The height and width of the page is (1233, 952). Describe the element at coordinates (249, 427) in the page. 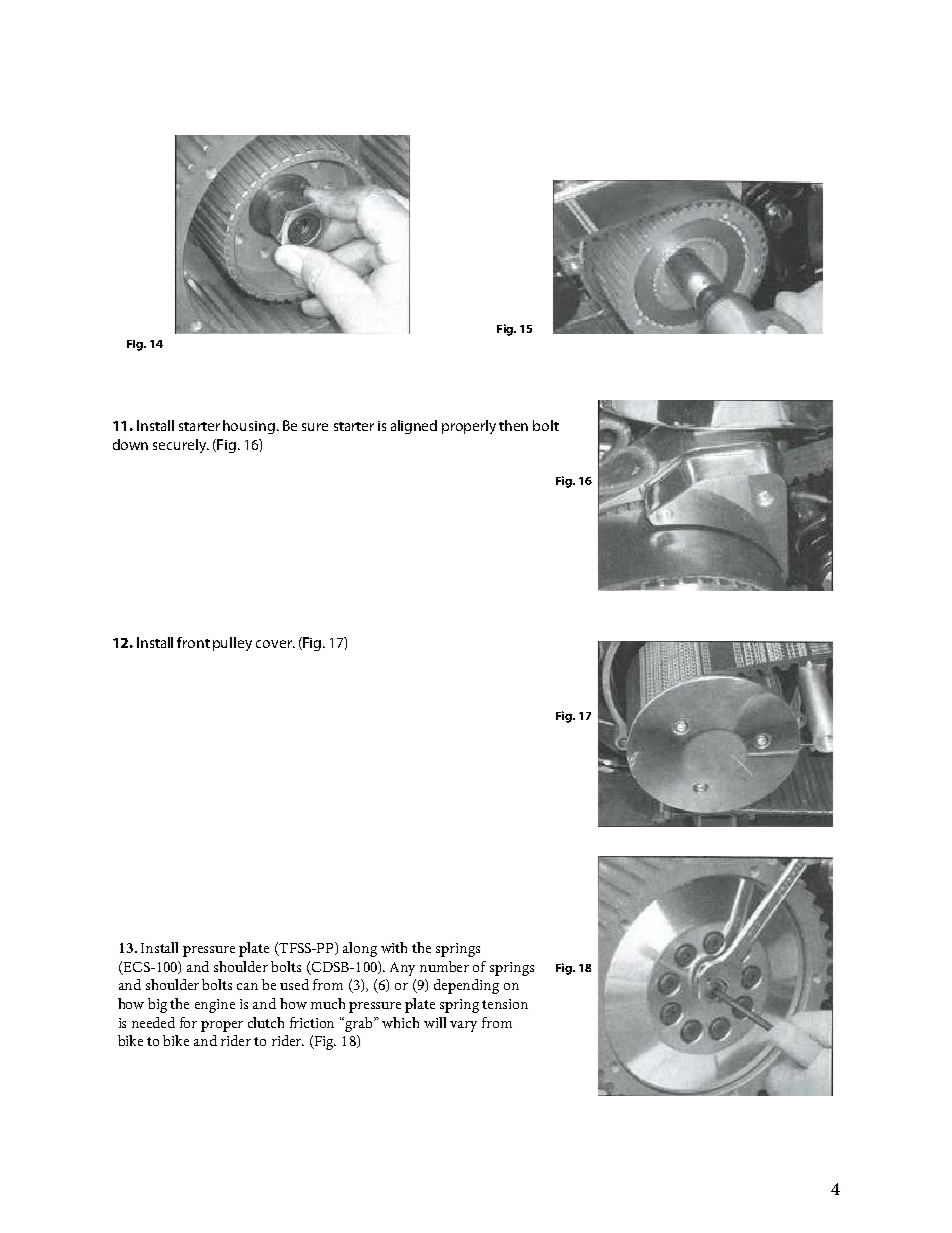

I see `housing` at that location.
